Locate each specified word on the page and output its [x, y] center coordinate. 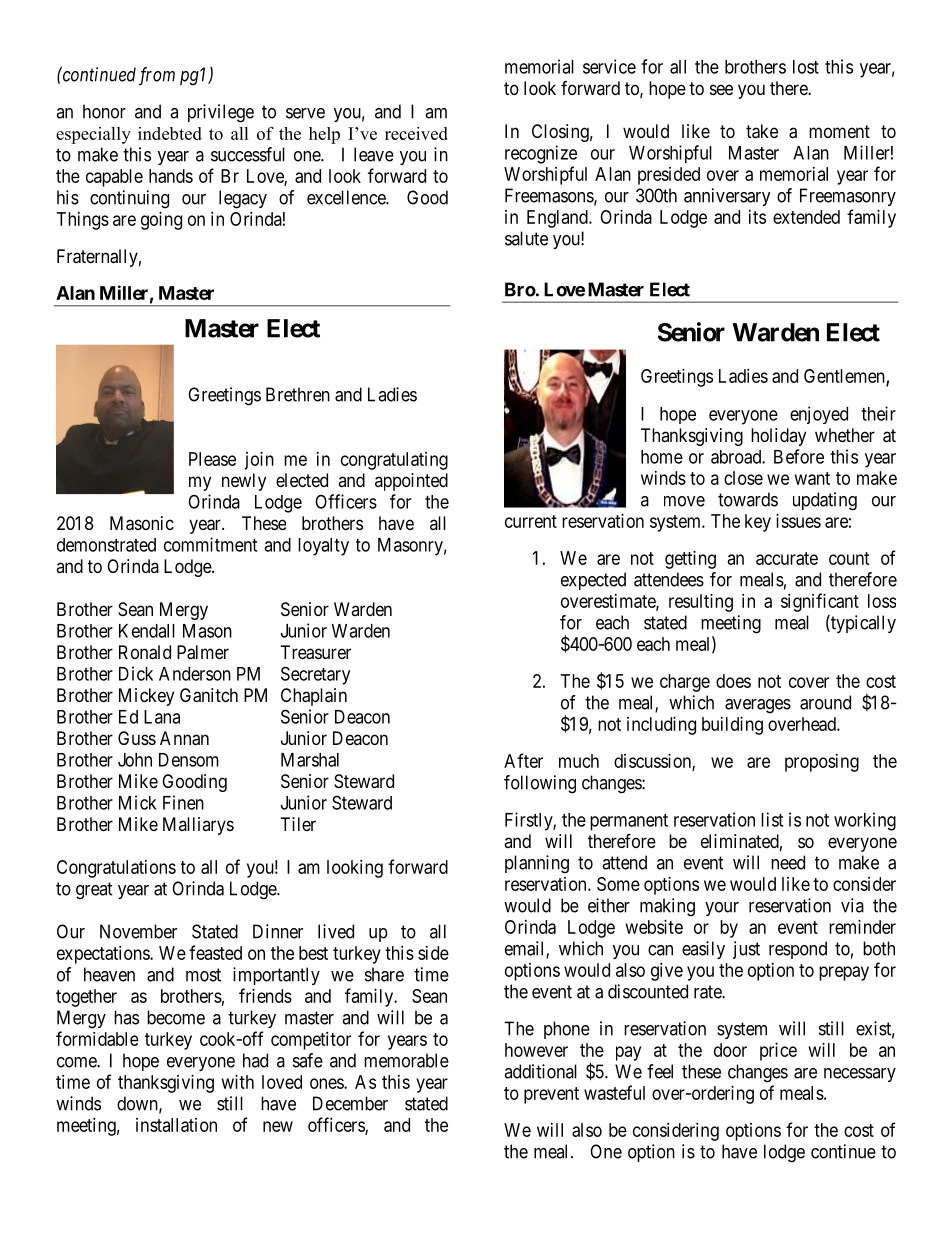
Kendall [147, 631]
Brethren [298, 394]
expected [593, 581]
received [416, 133]
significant [820, 602]
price [778, 1052]
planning [537, 864]
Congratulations [116, 869]
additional [540, 1071]
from [157, 76]
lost [806, 67]
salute [526, 238]
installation [176, 1125]
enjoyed [819, 415]
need [788, 862]
